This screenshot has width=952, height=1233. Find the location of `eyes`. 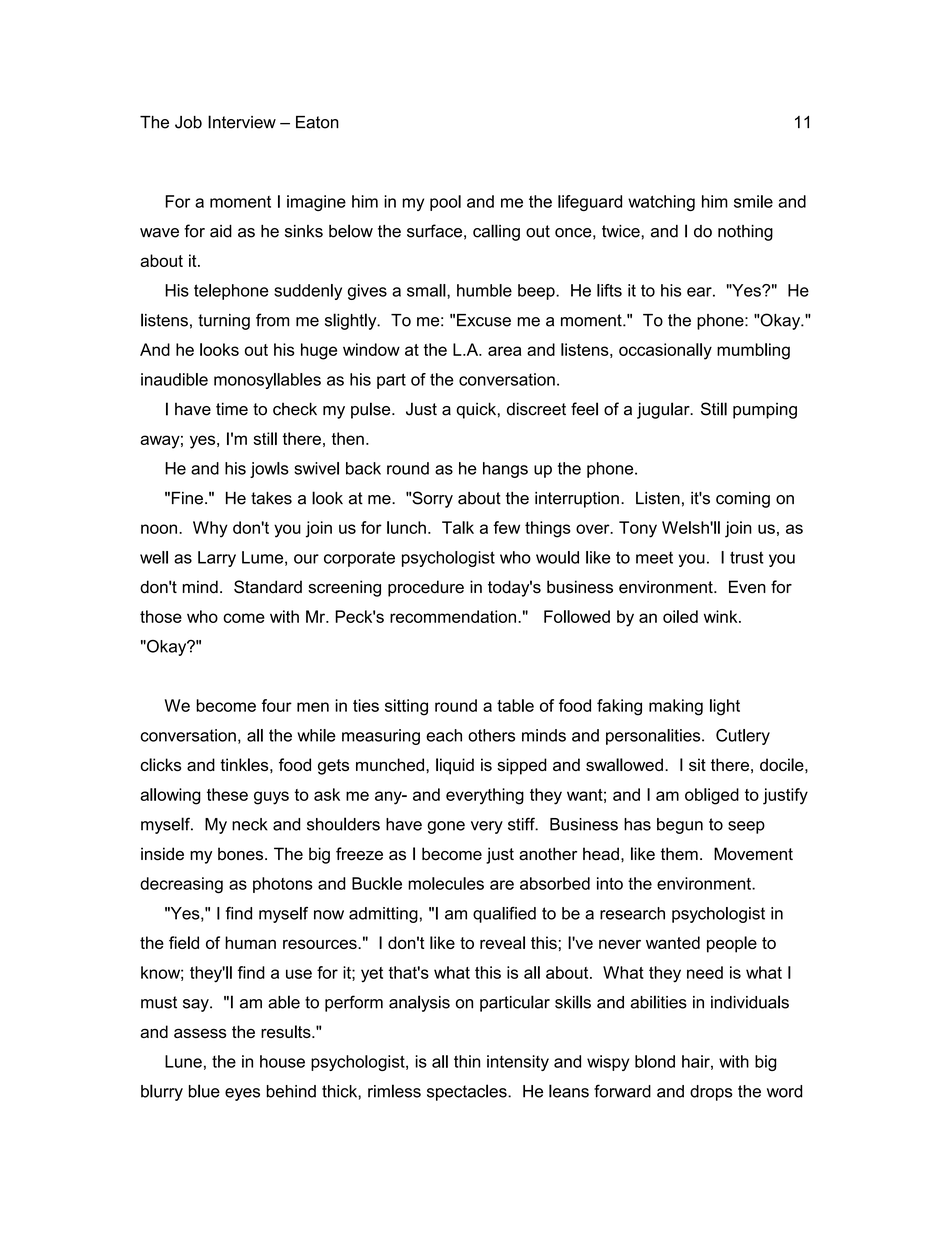

eyes is located at coordinates (242, 1094).
